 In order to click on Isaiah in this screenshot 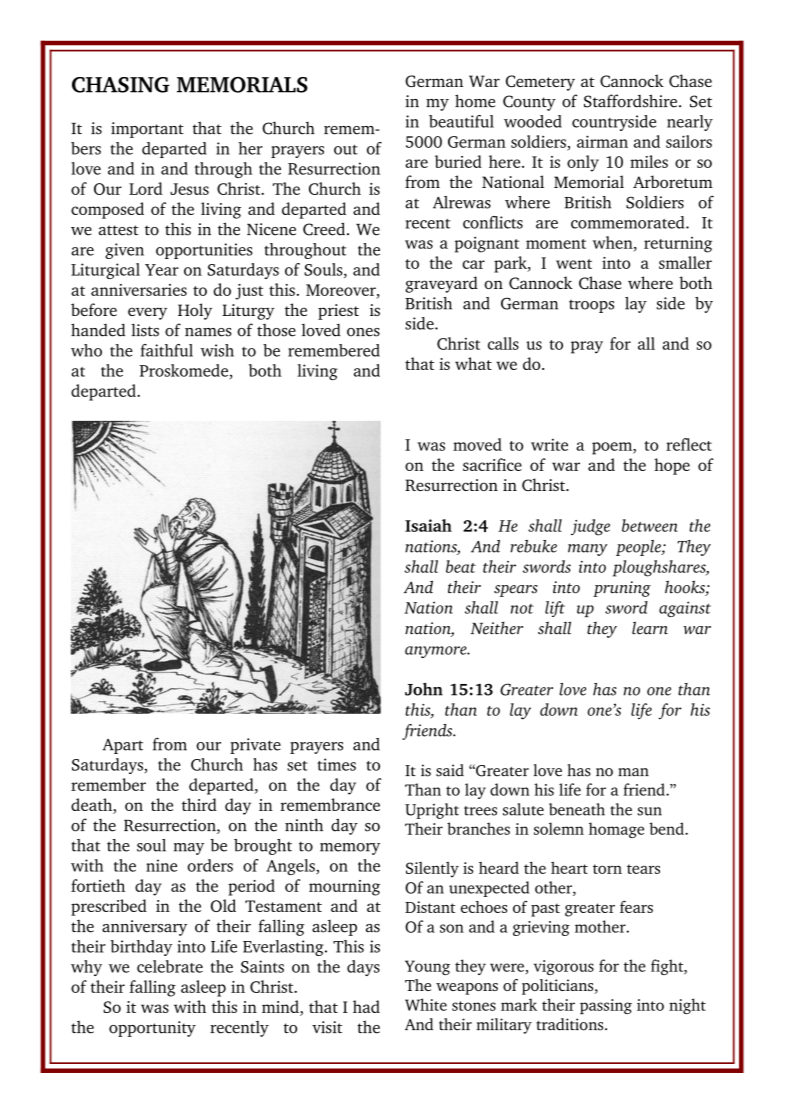, I will do `click(428, 525)`.
